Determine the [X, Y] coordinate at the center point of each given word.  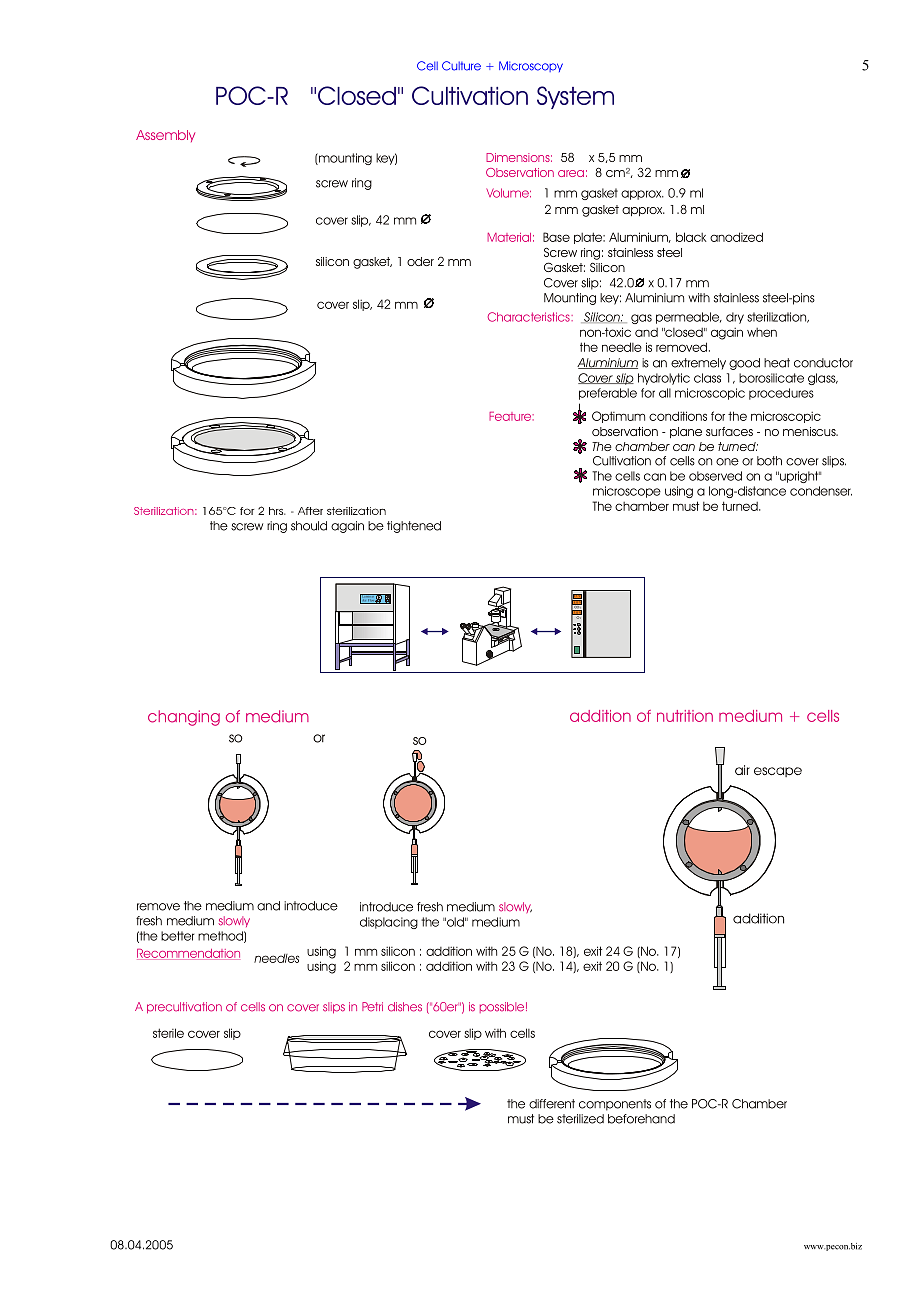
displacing [389, 923]
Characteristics [530, 317]
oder [420, 261]
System [575, 97]
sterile [168, 1033]
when [762, 332]
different [552, 1104]
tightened [414, 527]
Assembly [165, 136]
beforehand [641, 1119]
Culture [461, 66]
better [177, 936]
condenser [821, 491]
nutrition [685, 716]
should [309, 526]
